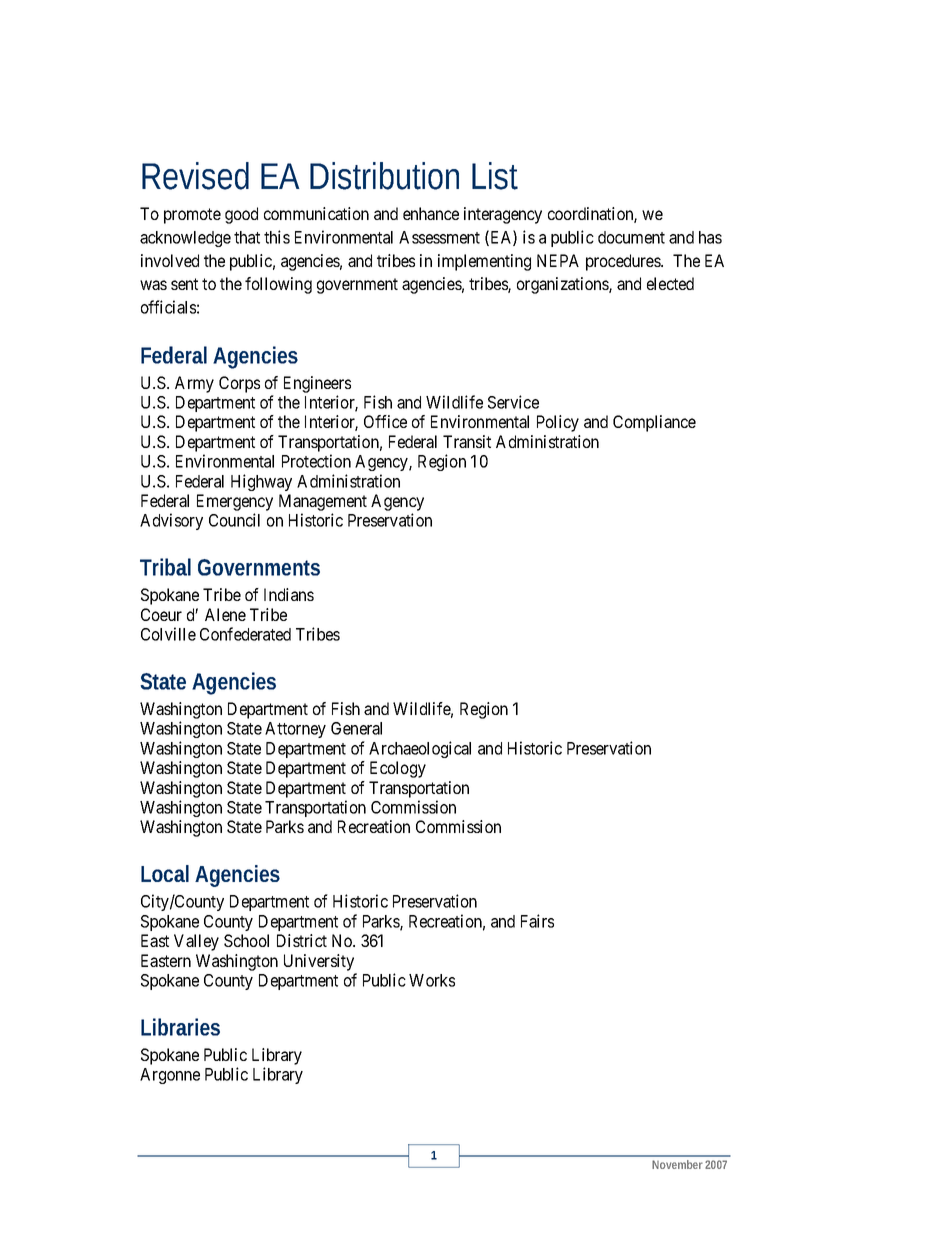 The image size is (952, 1233). What do you see at coordinates (431, 213) in the screenshot?
I see `enhance` at bounding box center [431, 213].
